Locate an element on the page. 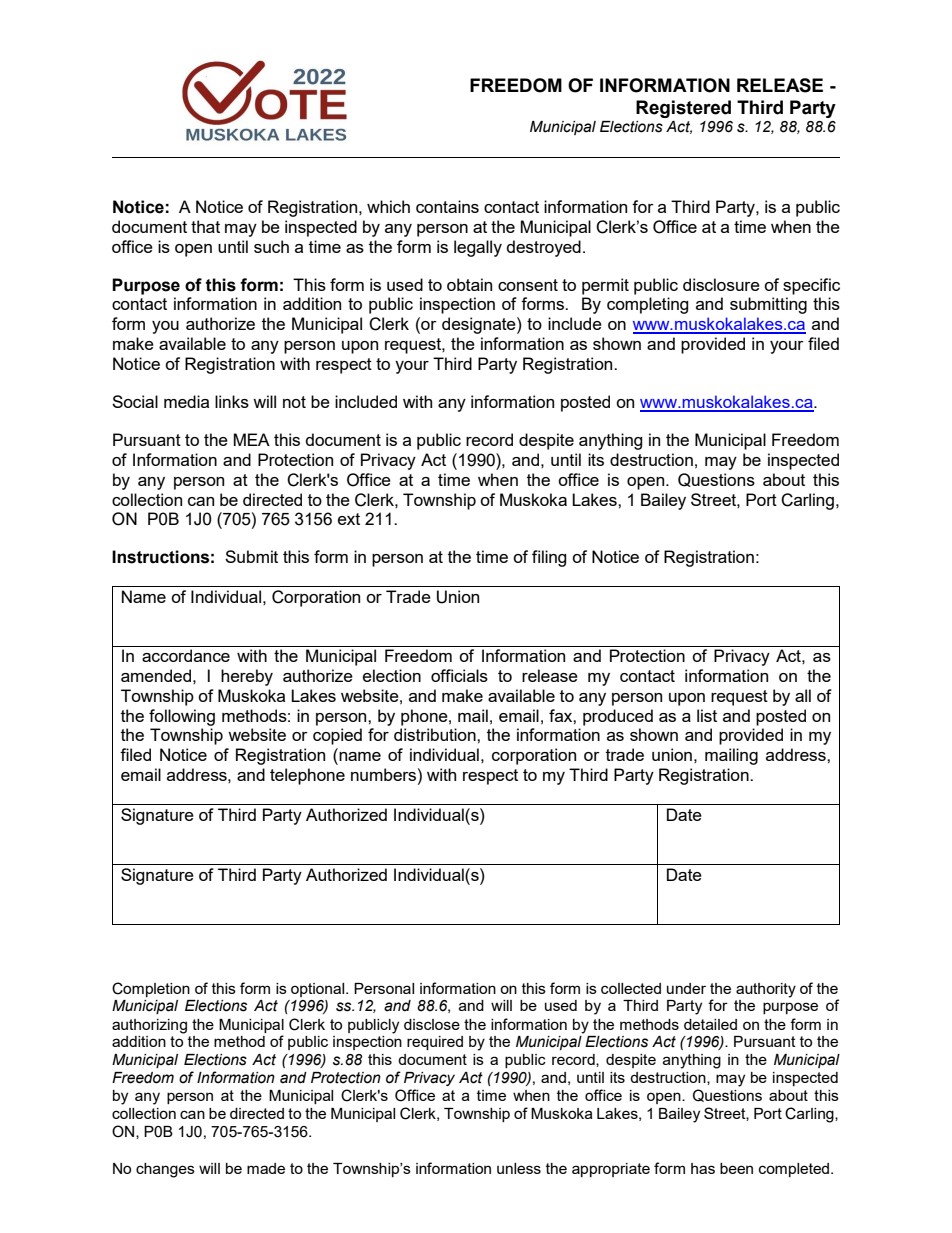 The width and height of the image is (952, 1233). contains is located at coordinates (447, 206).
